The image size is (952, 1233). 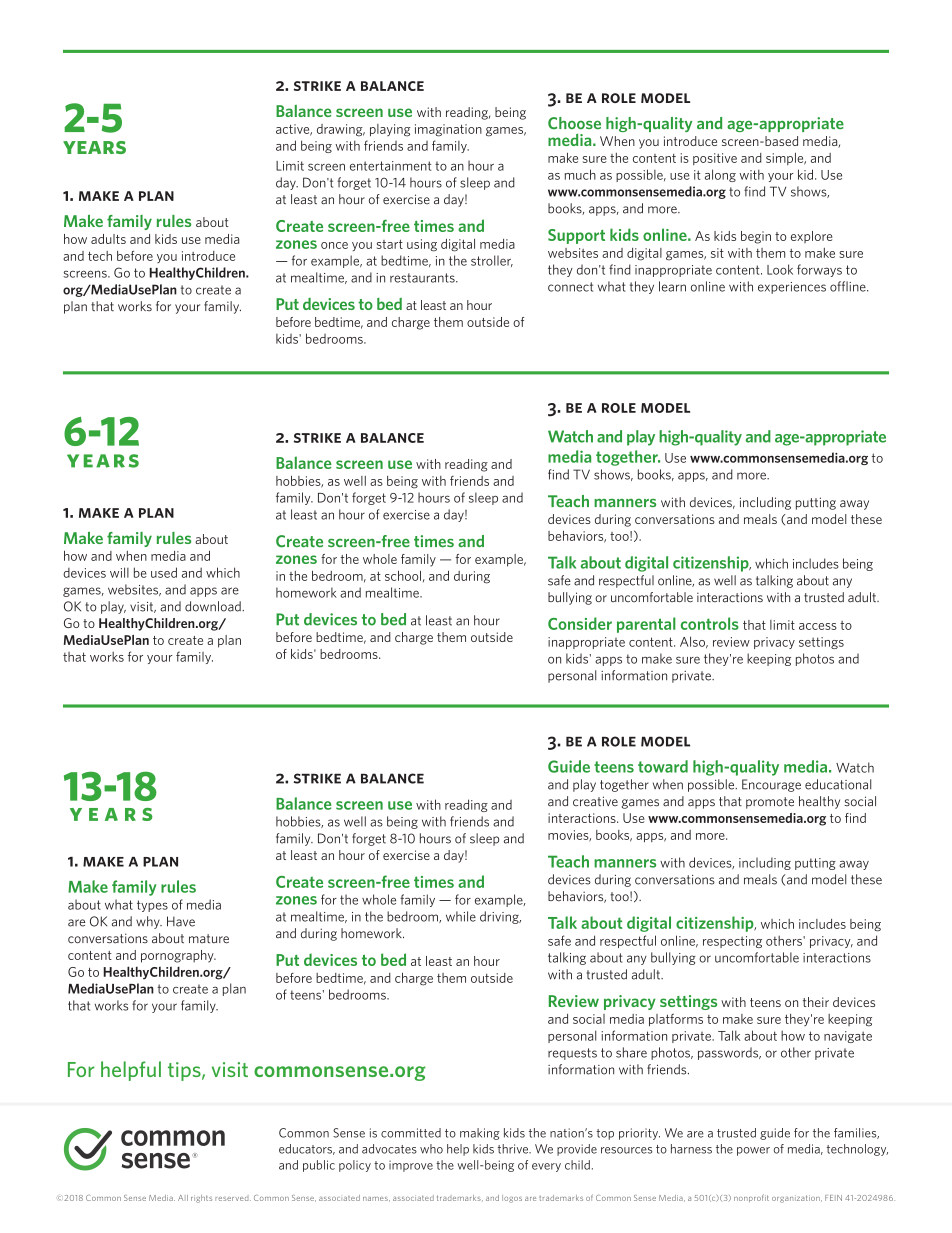 What do you see at coordinates (753, 1151) in the screenshot?
I see `power` at bounding box center [753, 1151].
